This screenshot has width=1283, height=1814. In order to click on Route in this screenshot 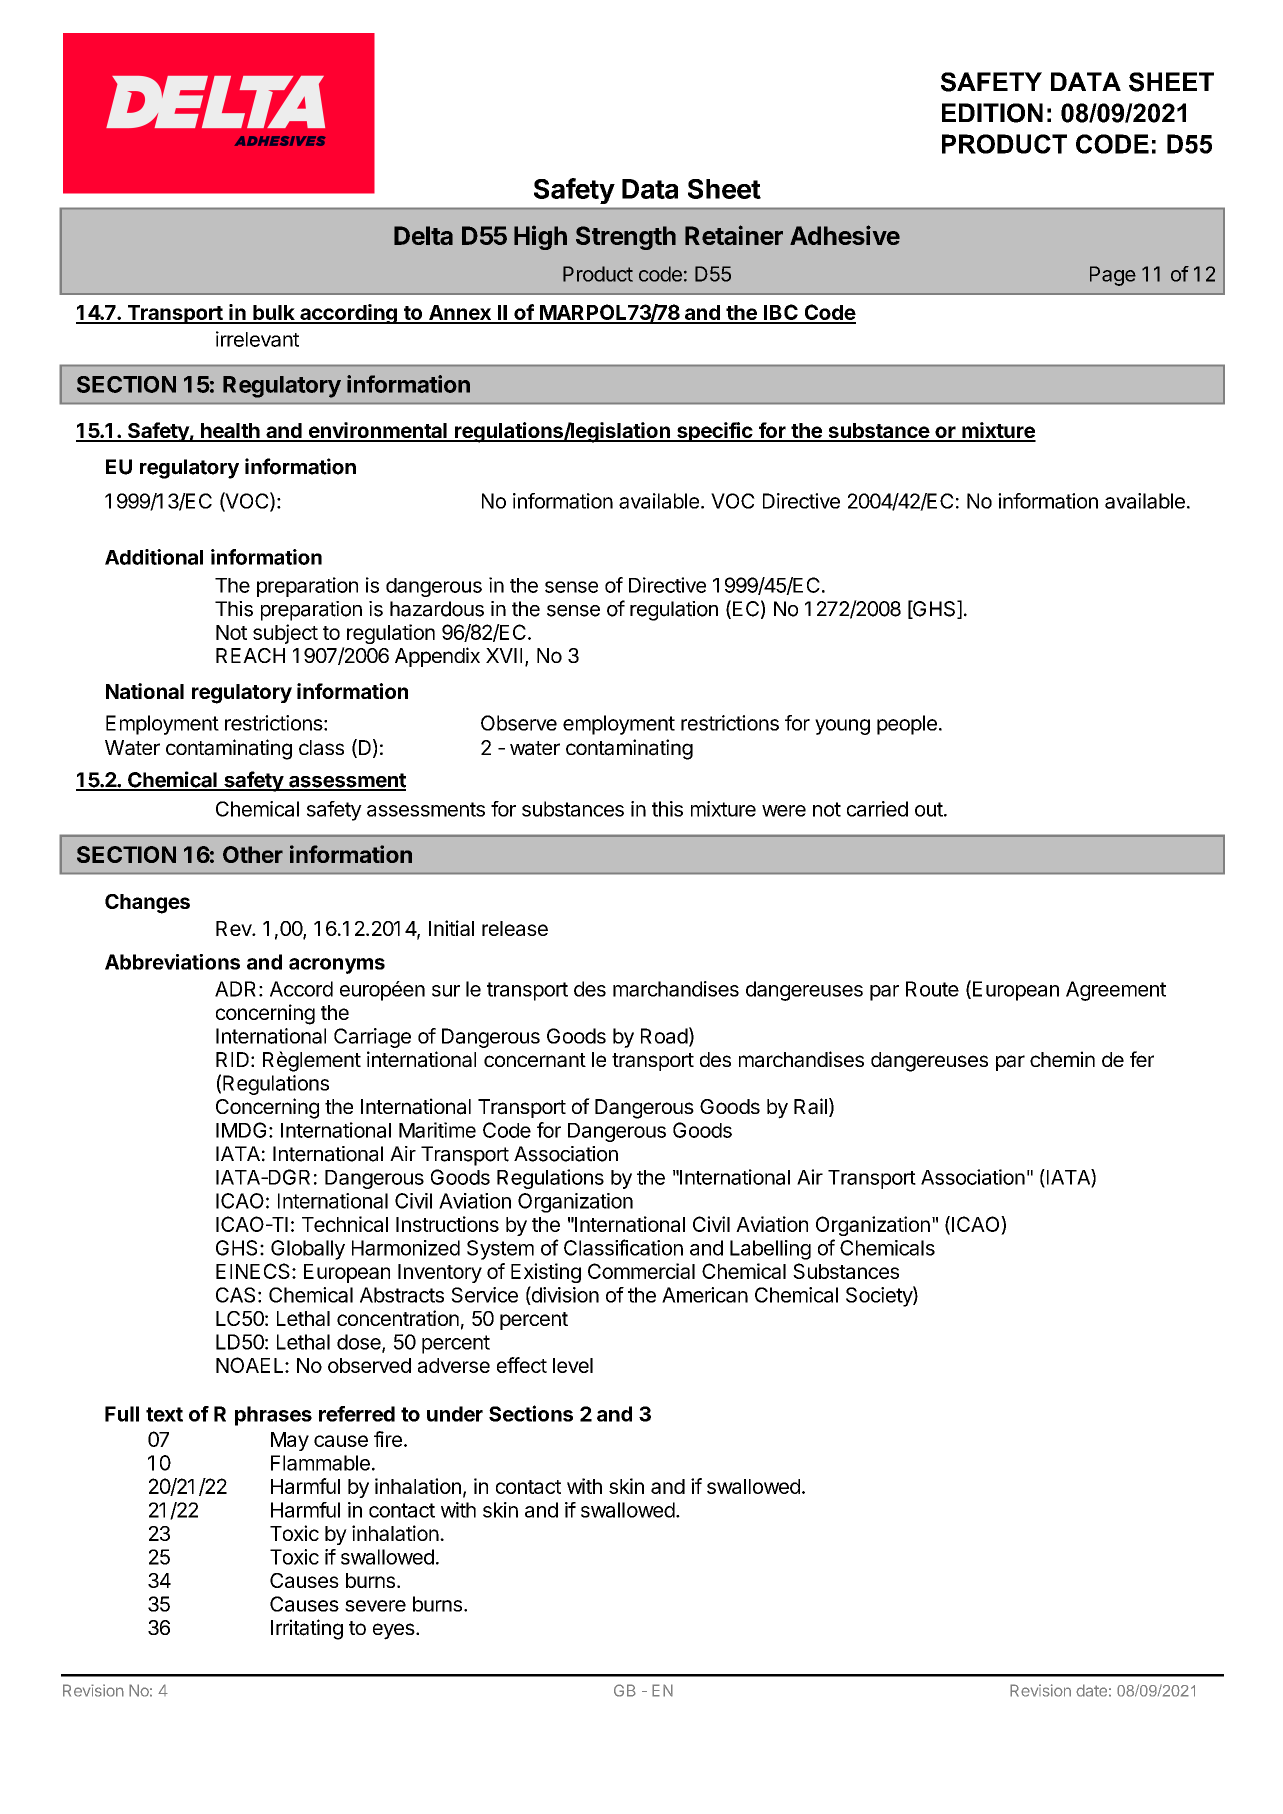, I will do `click(932, 989)`.
